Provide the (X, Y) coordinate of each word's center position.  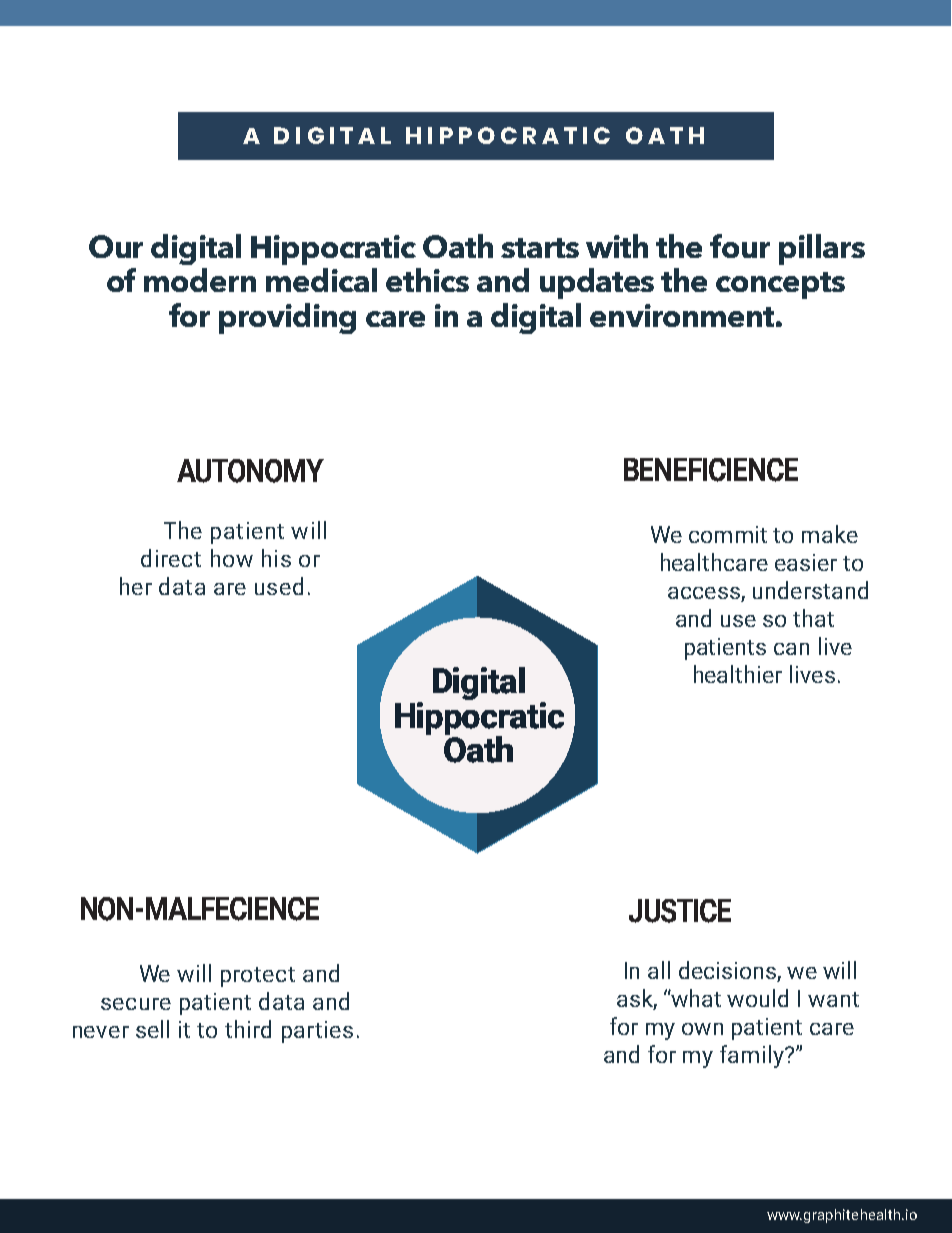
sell (152, 1029)
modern (200, 280)
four (740, 246)
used (279, 586)
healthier (738, 674)
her (136, 586)
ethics (427, 280)
